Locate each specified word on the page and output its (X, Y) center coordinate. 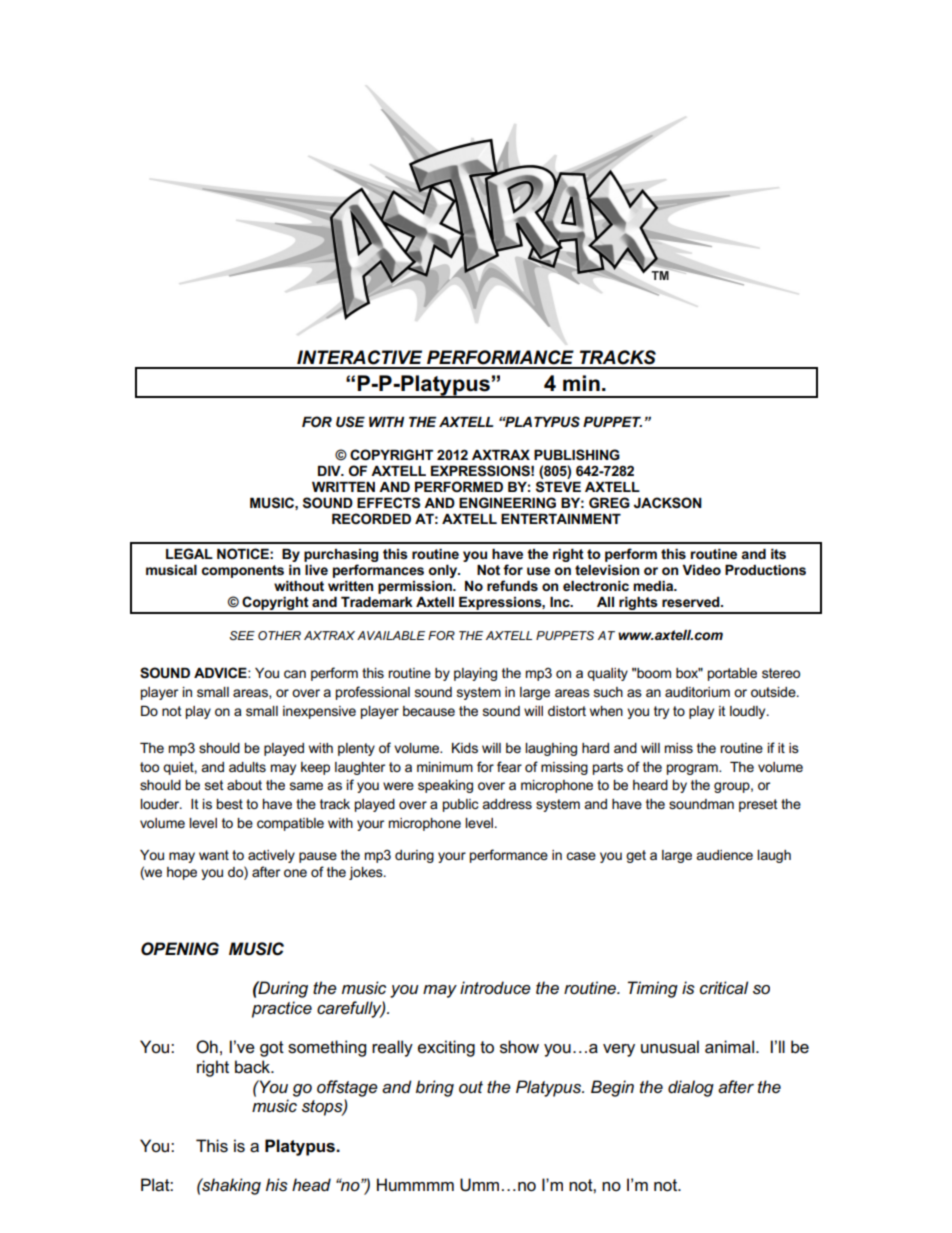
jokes (367, 873)
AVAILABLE (391, 635)
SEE (242, 635)
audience (724, 855)
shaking (230, 1186)
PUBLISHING (577, 455)
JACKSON (668, 503)
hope (182, 873)
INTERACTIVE (359, 357)
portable (732, 674)
